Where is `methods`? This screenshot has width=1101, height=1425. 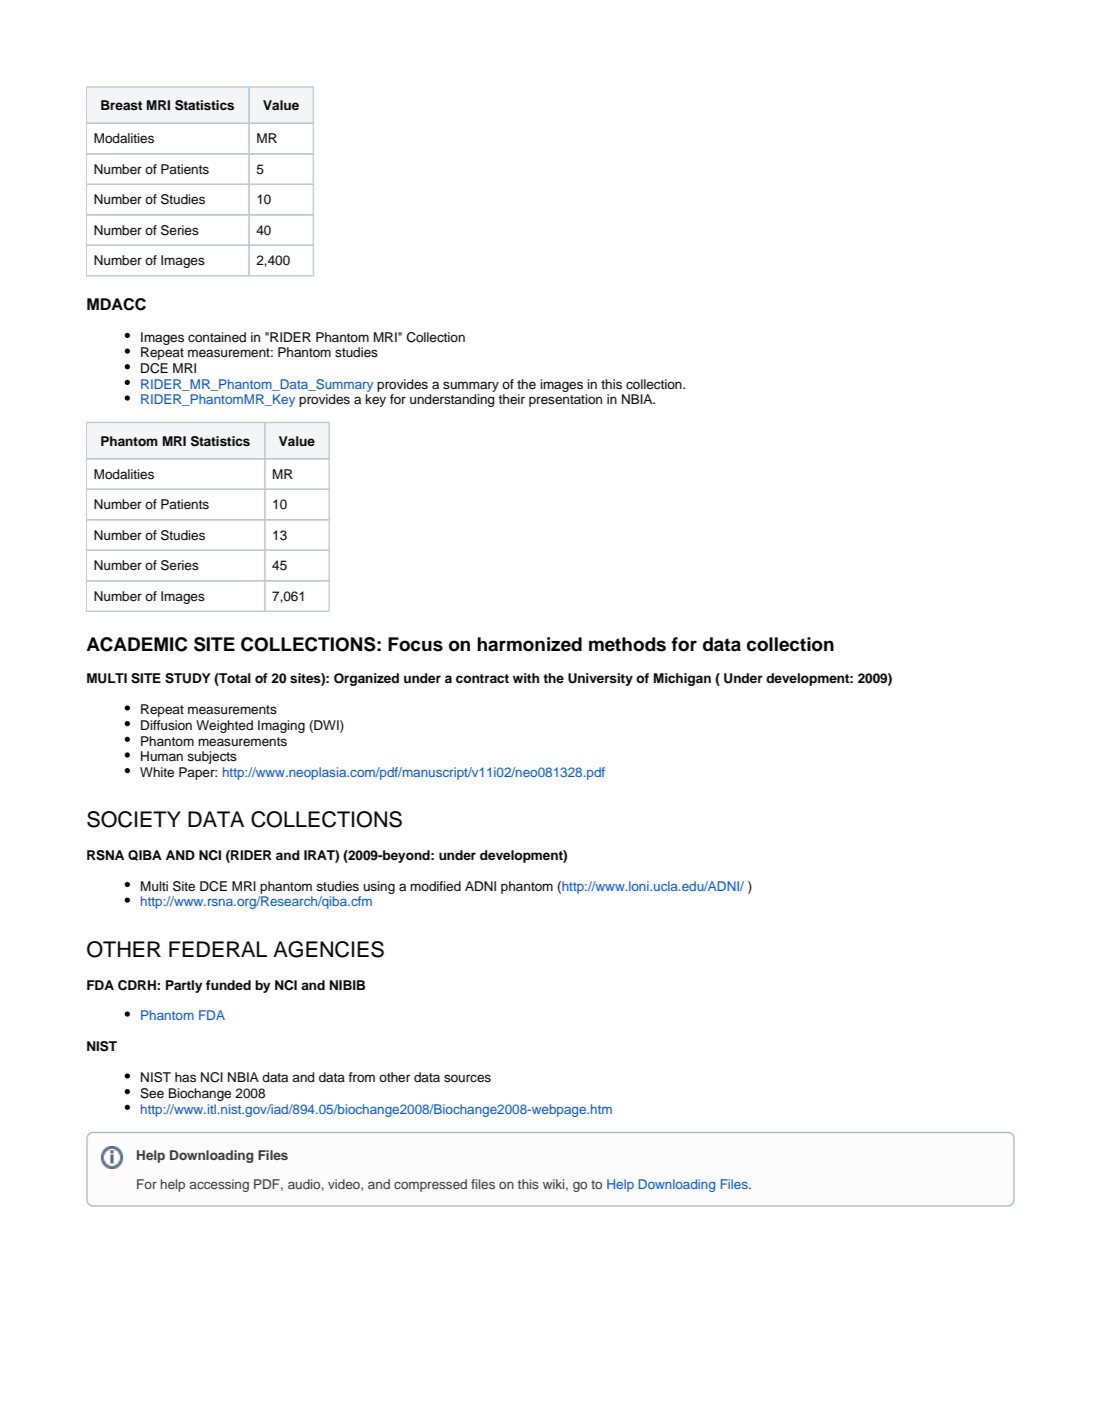 methods is located at coordinates (627, 644).
